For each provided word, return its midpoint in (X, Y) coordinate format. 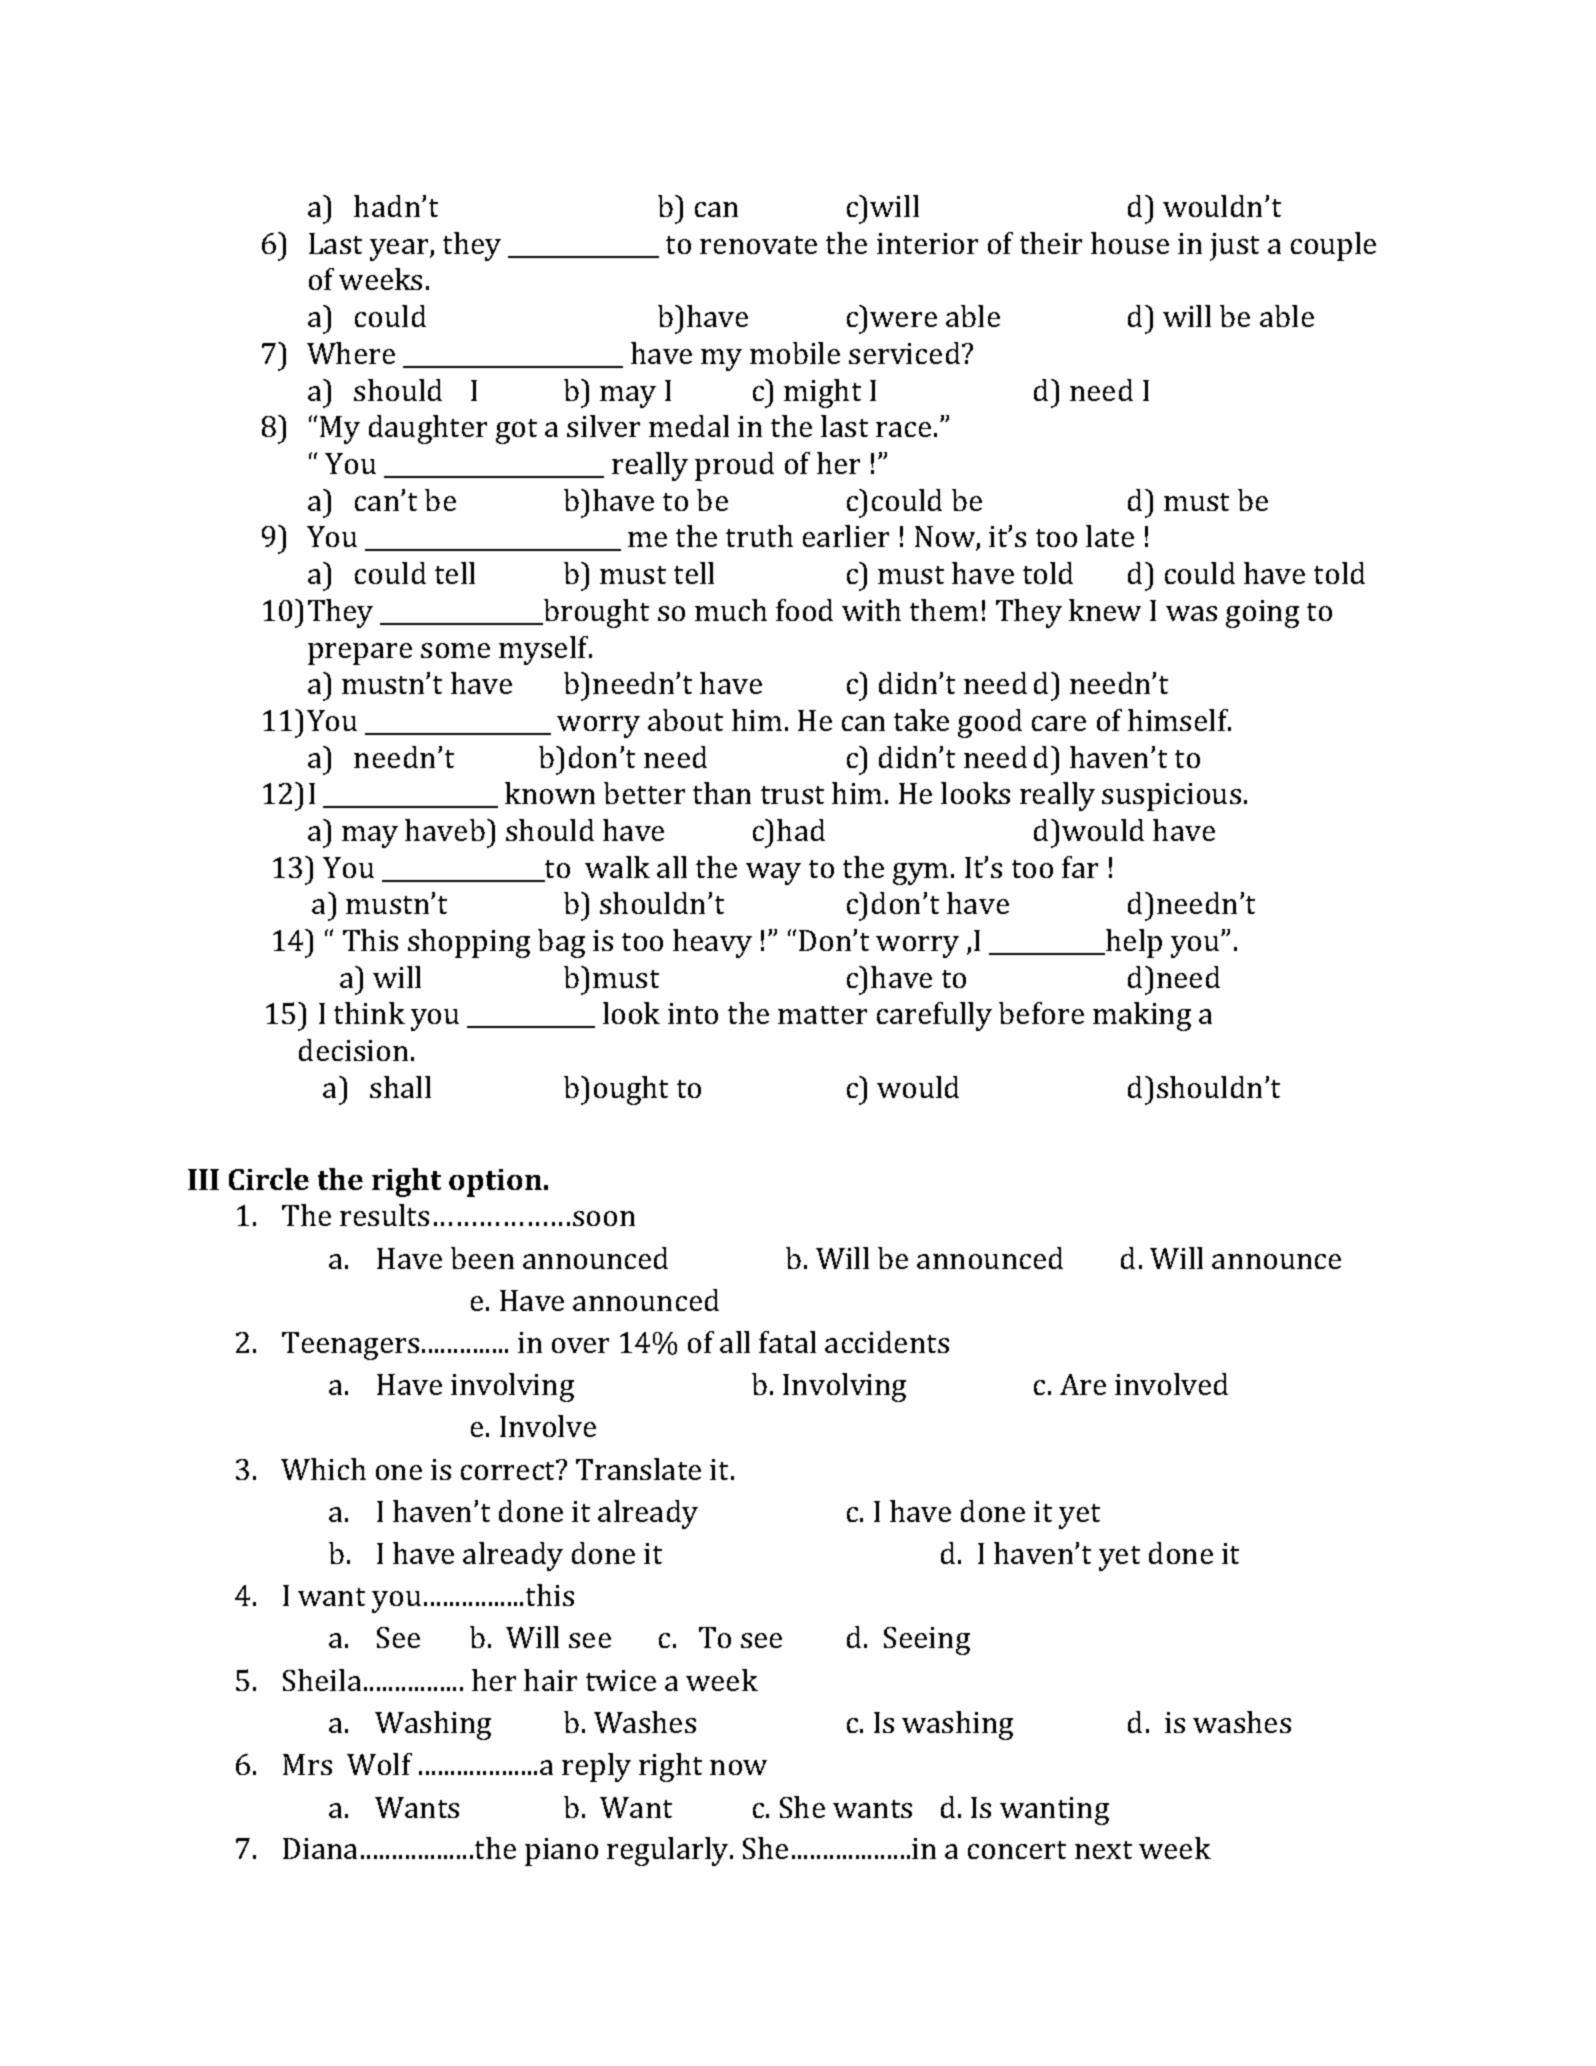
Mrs (307, 1764)
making (1142, 1016)
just (1234, 247)
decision (353, 1050)
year (400, 250)
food (804, 610)
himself (1179, 720)
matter (822, 1015)
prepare (360, 654)
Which (323, 1469)
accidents (887, 1342)
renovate (758, 245)
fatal (787, 1342)
